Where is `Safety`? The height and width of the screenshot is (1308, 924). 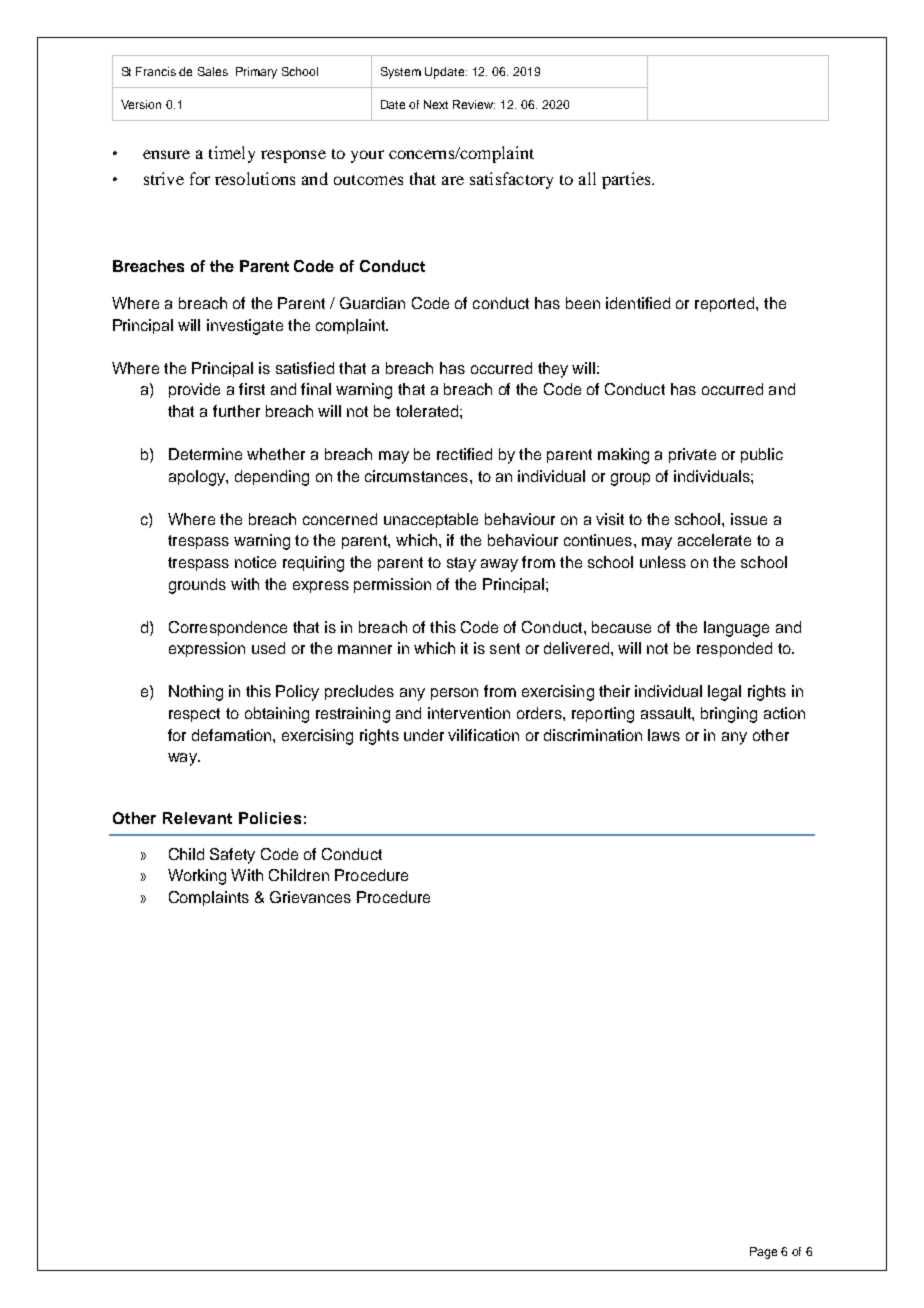
Safety is located at coordinates (232, 856).
